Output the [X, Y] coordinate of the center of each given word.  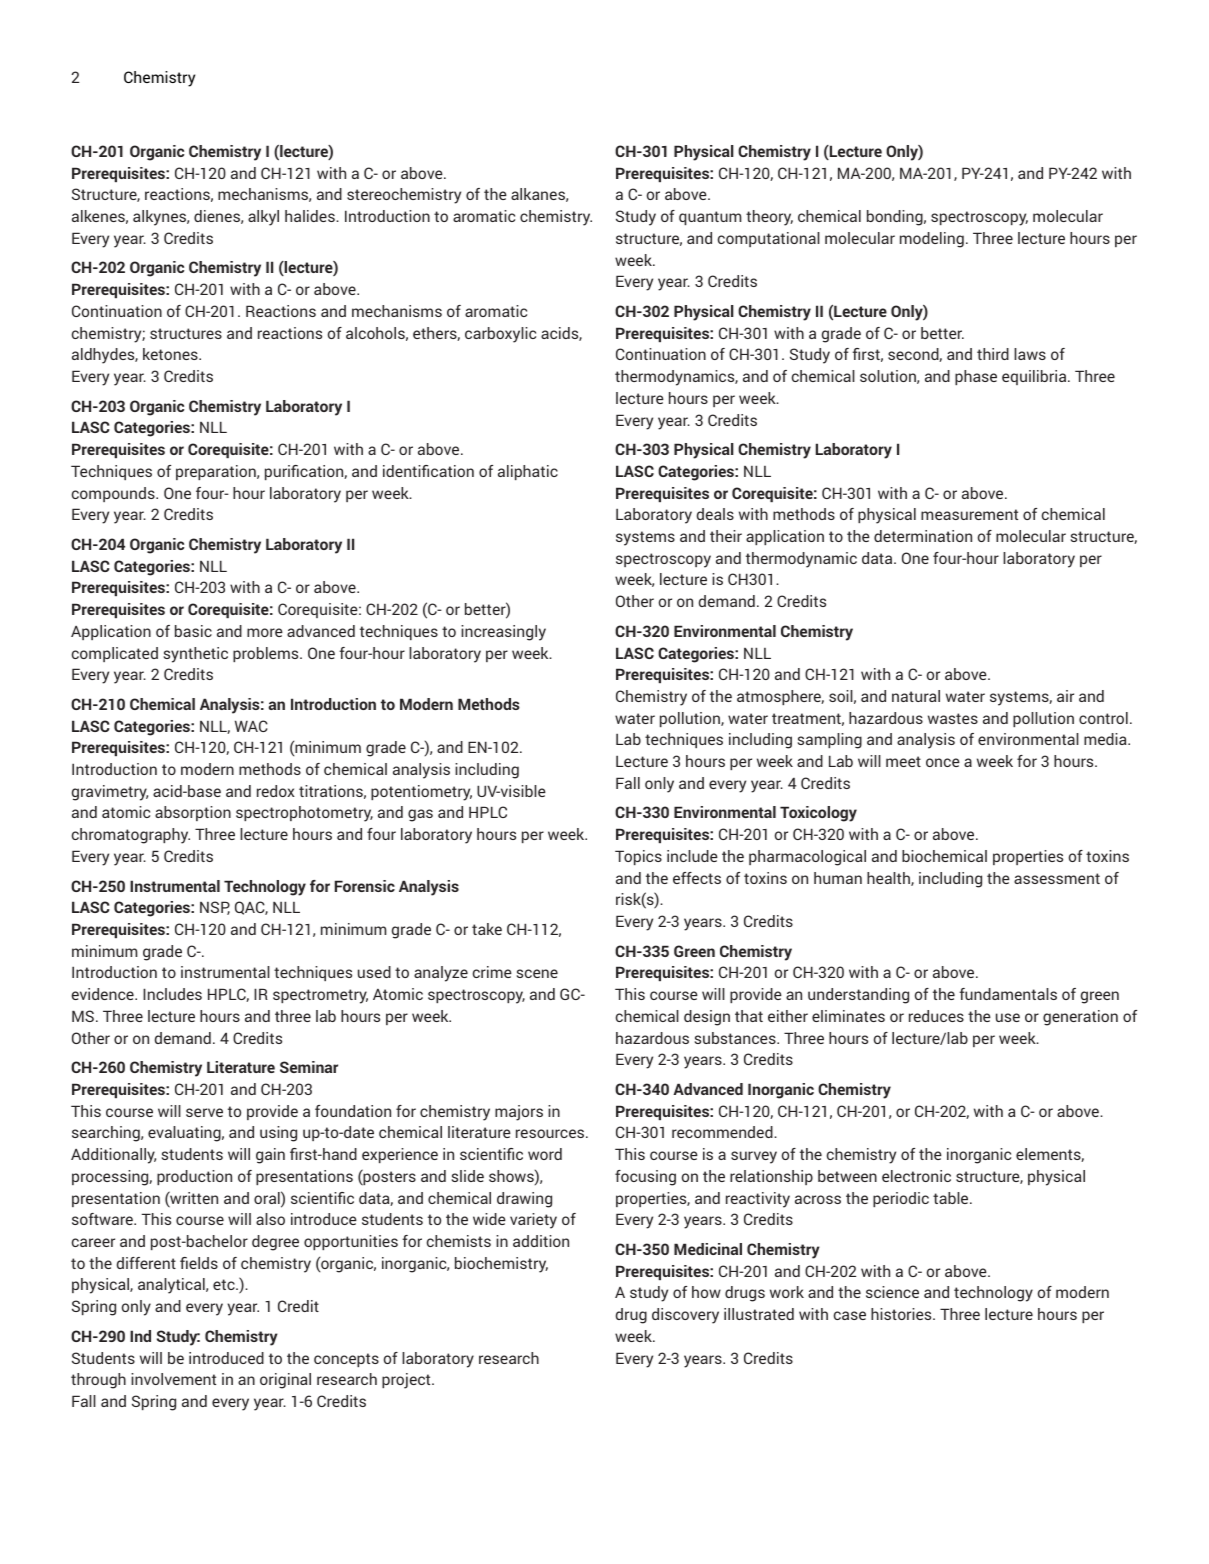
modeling [932, 240]
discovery [685, 1316]
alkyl [263, 218]
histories [902, 1314]
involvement [173, 1379]
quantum [710, 218]
